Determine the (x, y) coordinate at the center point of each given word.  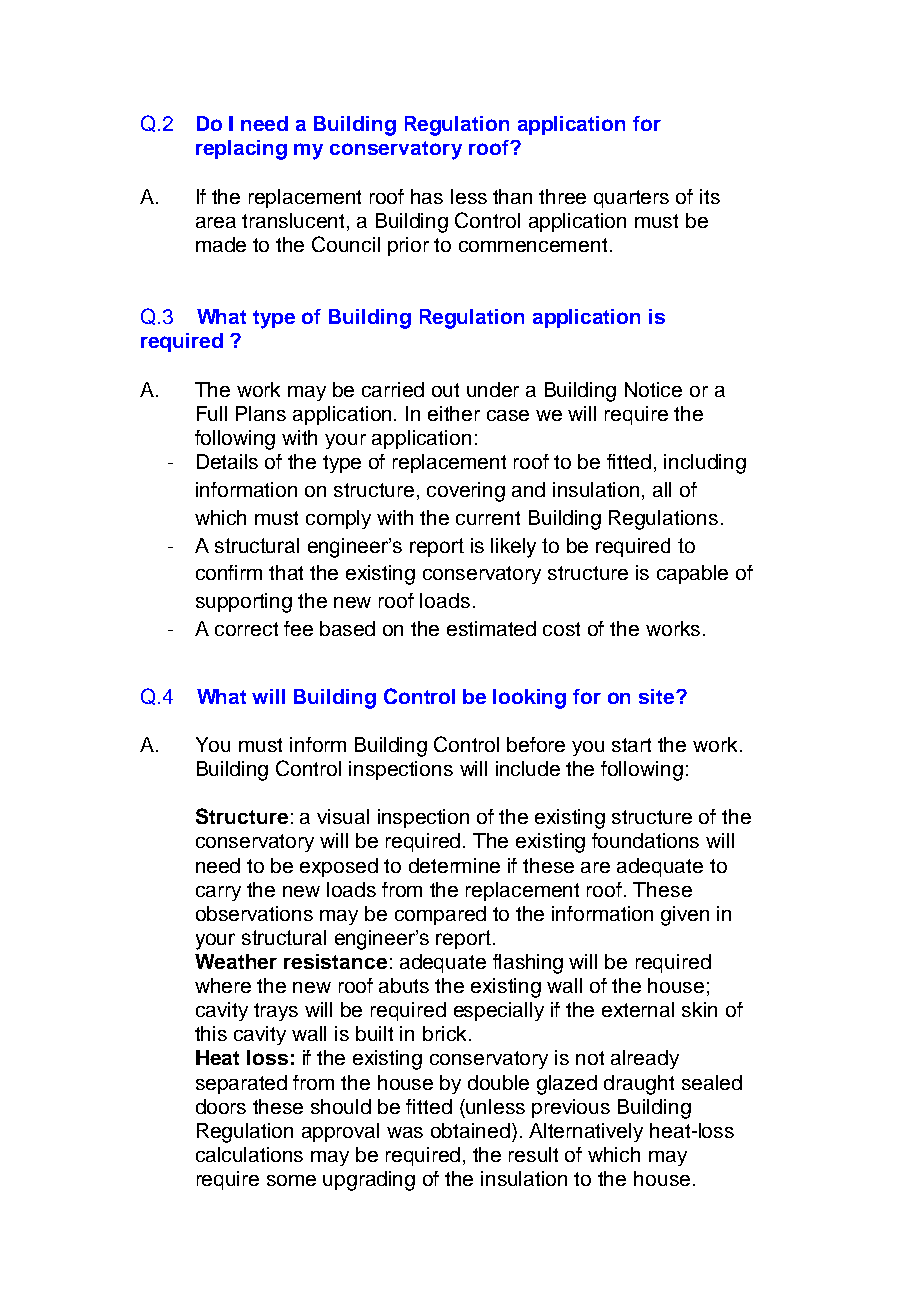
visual (343, 816)
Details (227, 461)
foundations (645, 840)
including (705, 464)
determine (454, 865)
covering (466, 492)
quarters (631, 199)
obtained (470, 1130)
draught (639, 1085)
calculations (249, 1154)
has (427, 196)
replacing (241, 150)
